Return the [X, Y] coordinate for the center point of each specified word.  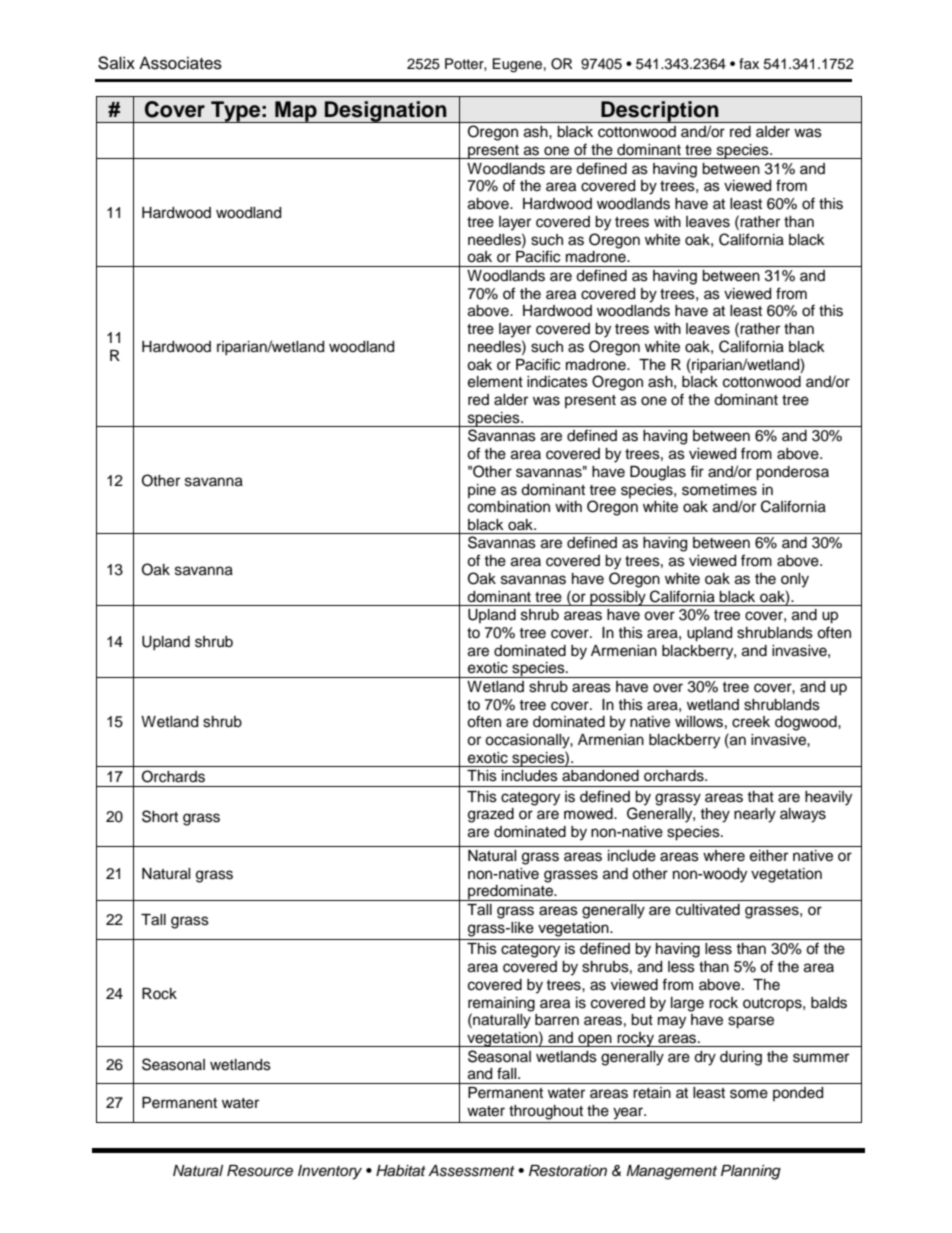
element [495, 382]
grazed [491, 815]
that [760, 796]
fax [749, 63]
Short [160, 816]
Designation [386, 112]
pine [482, 491]
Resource [260, 1171]
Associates [180, 63]
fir [697, 471]
